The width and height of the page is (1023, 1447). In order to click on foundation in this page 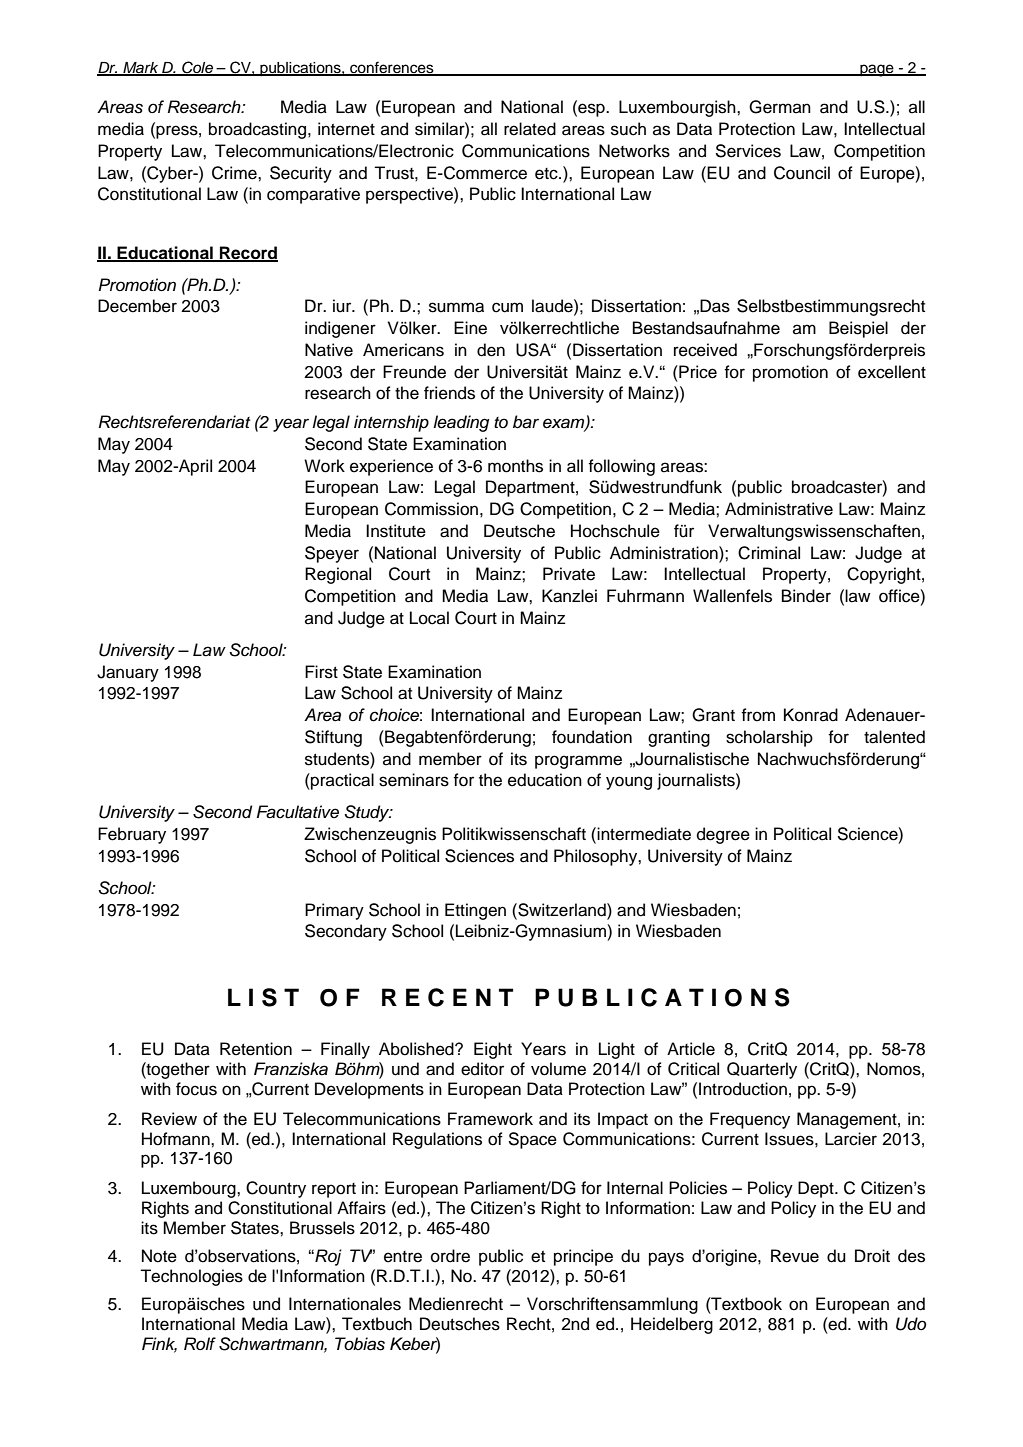, I will do `click(592, 737)`.
